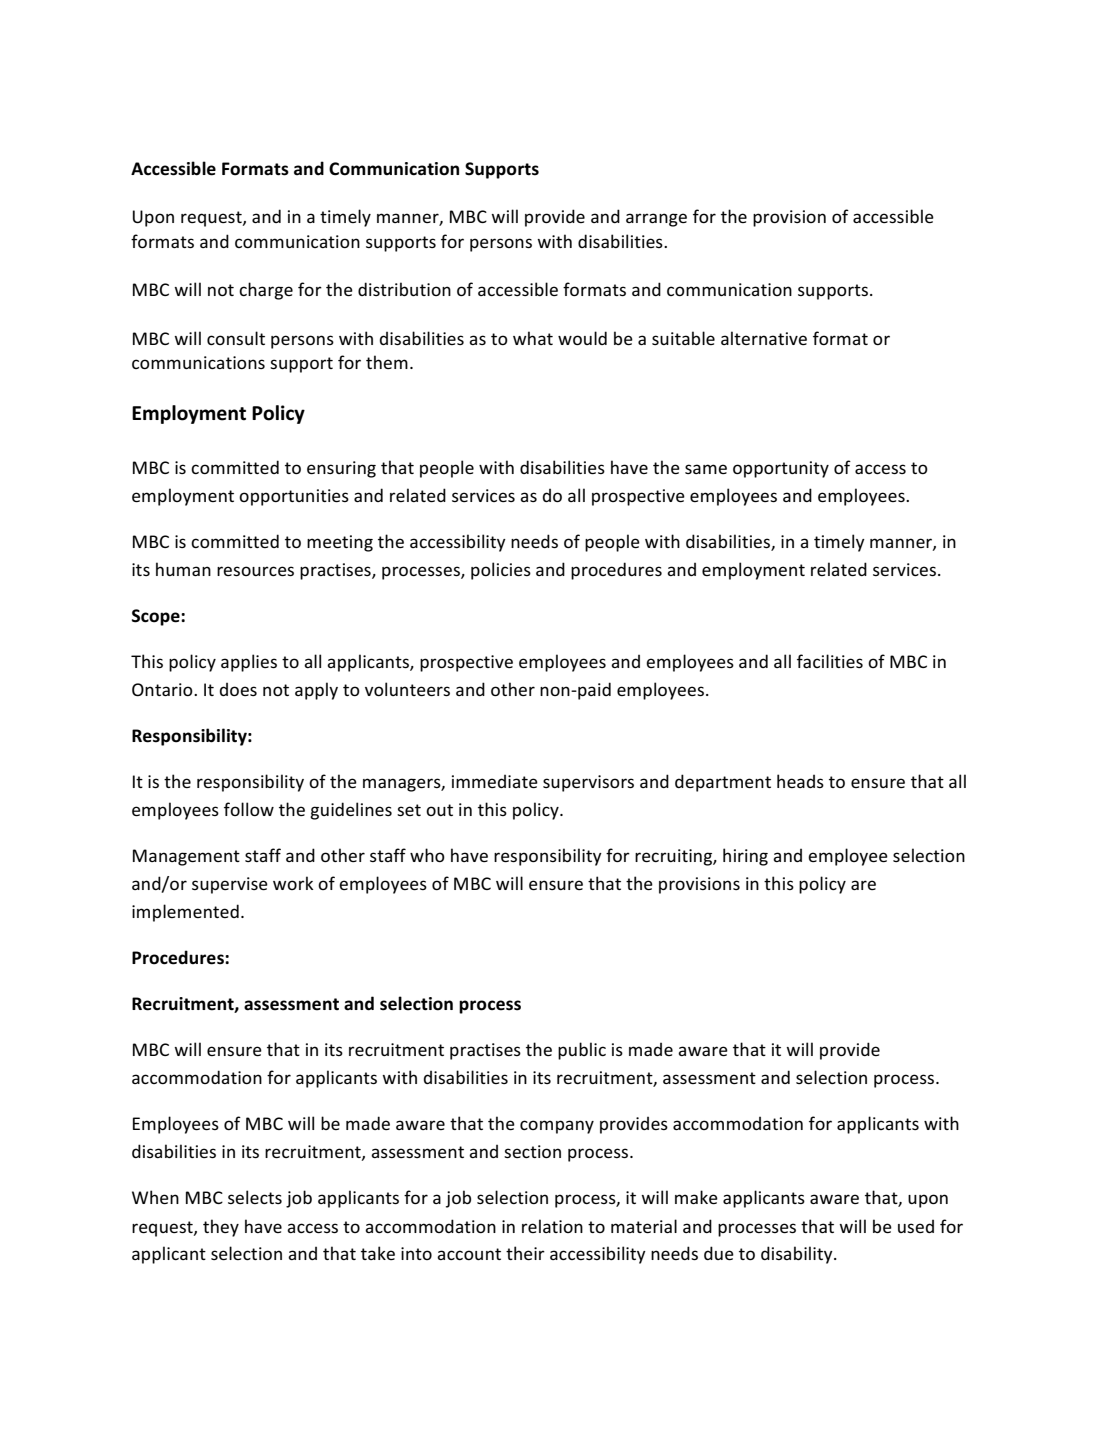 This document has width=1109, height=1435. Describe the element at coordinates (238, 689) in the document. I see `does` at that location.
